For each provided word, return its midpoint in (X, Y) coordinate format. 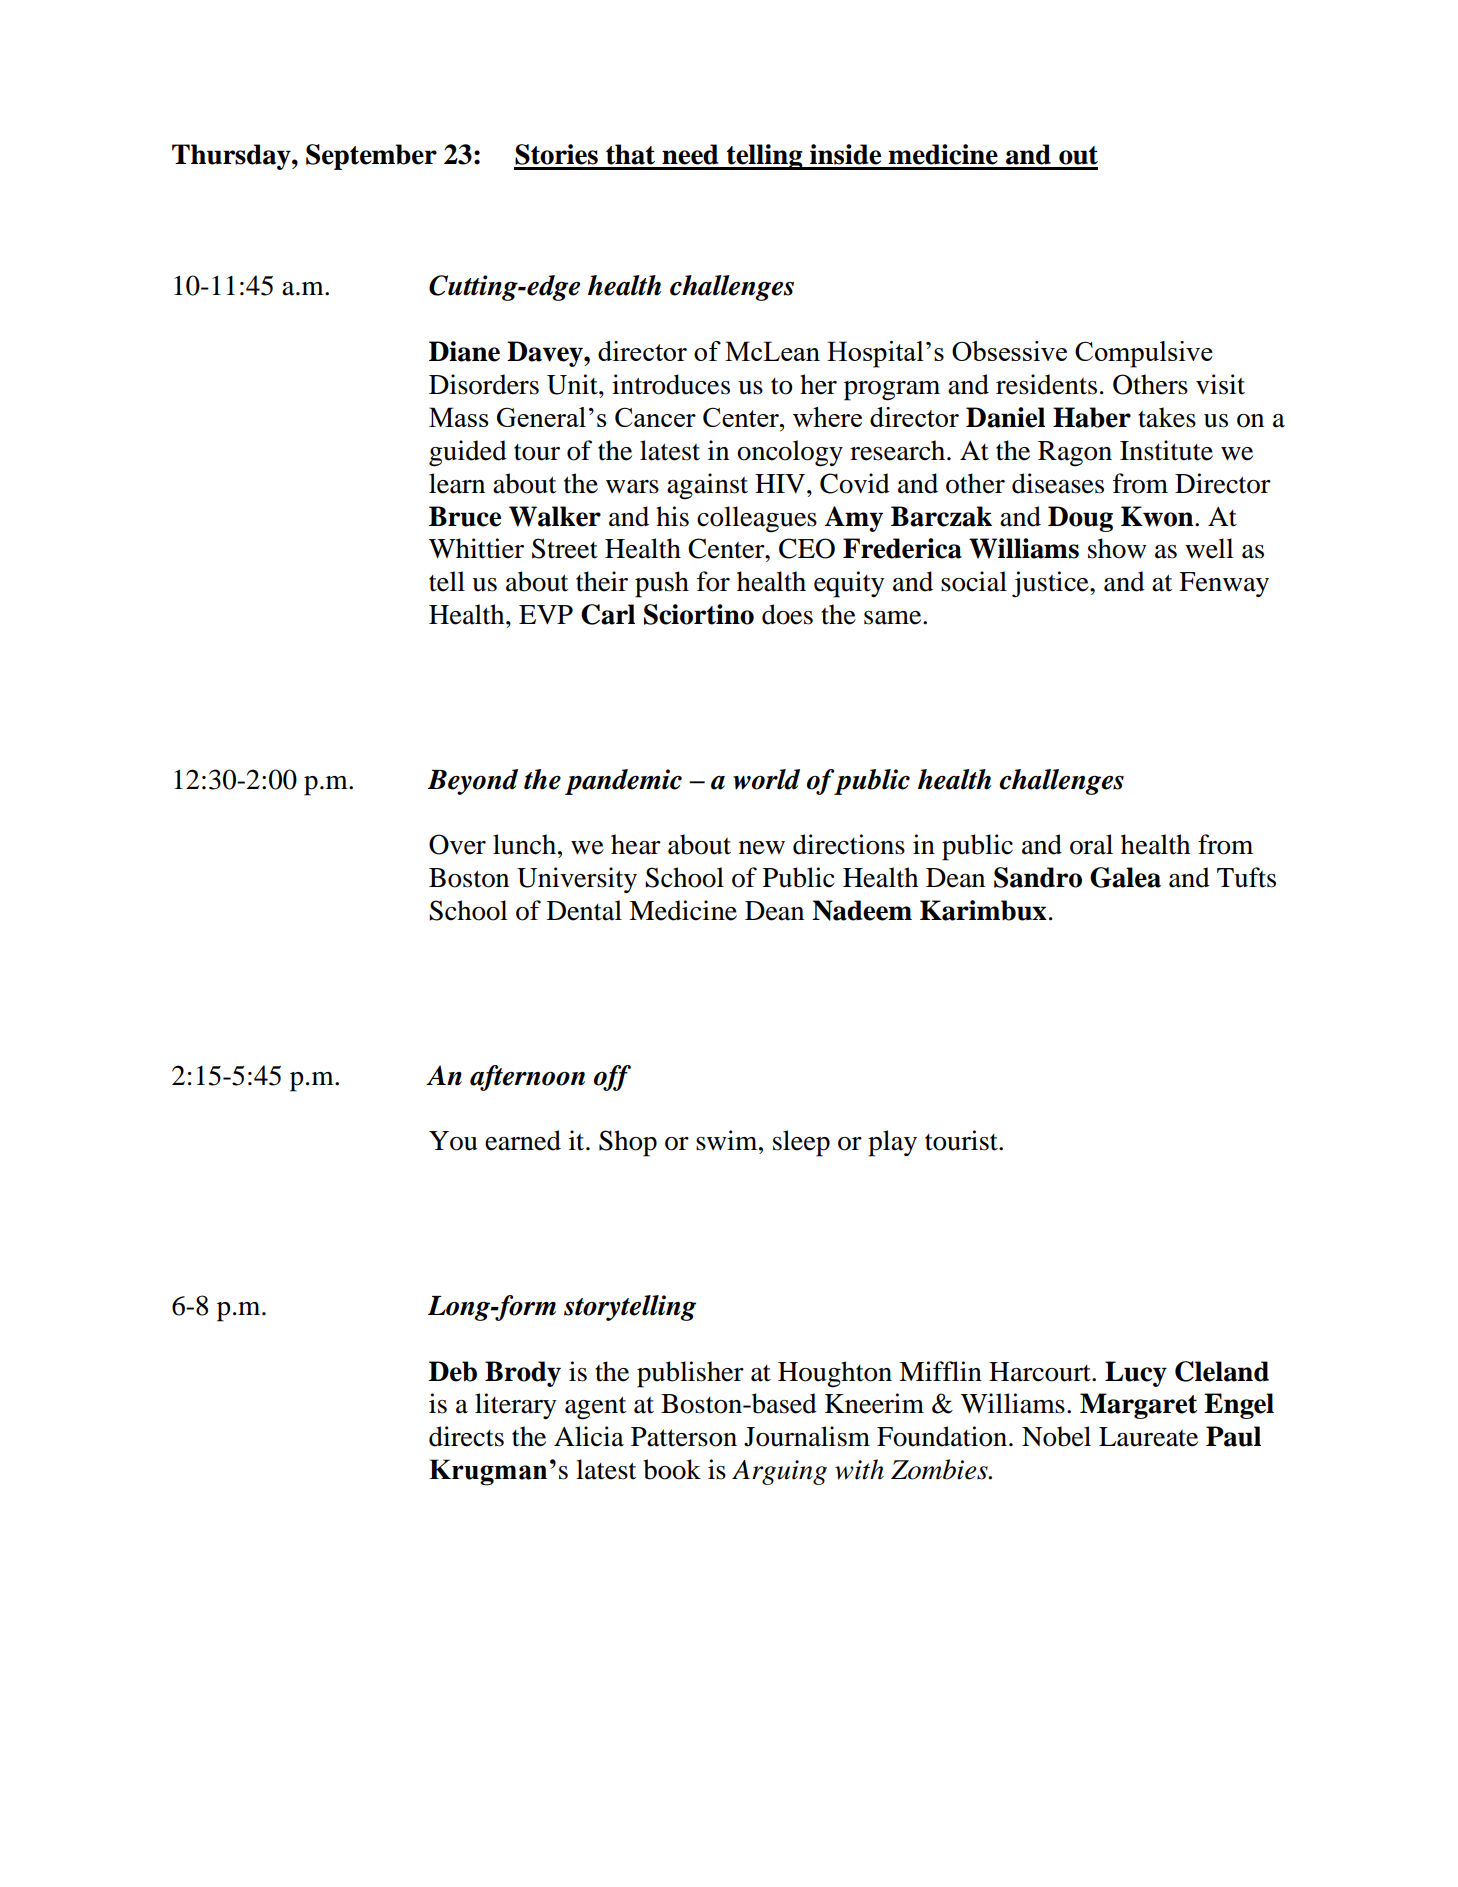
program (892, 391)
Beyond (473, 782)
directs (466, 1436)
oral (1091, 844)
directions (849, 844)
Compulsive (1144, 354)
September (371, 157)
